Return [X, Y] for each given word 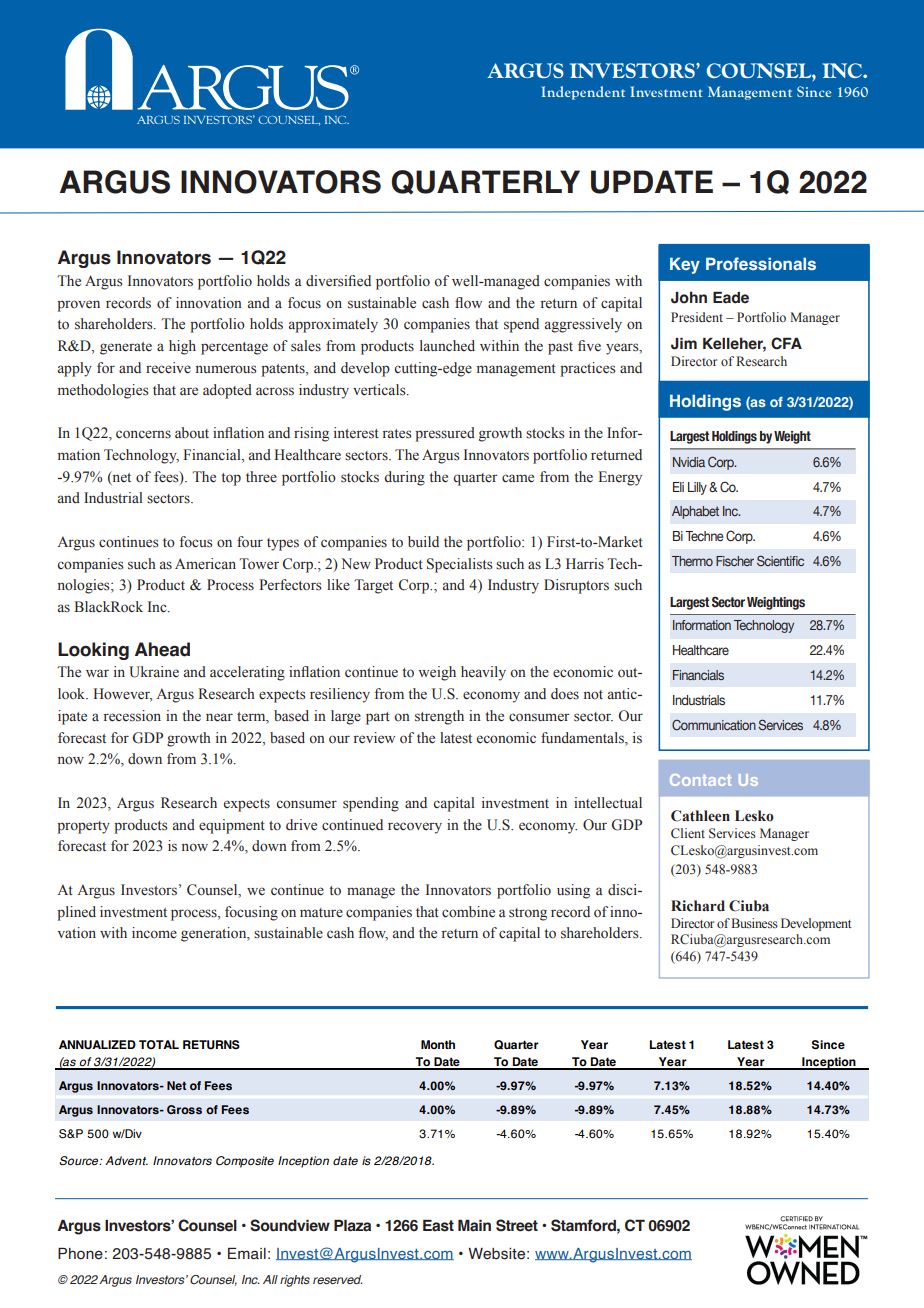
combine [468, 912]
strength [439, 717]
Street [517, 1225]
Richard [698, 905]
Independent [583, 93]
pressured [445, 434]
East [438, 1226]
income [154, 933]
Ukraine [154, 672]
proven [78, 306]
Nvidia [689, 462]
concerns [143, 434]
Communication [714, 724]
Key [685, 265]
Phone [80, 1254]
